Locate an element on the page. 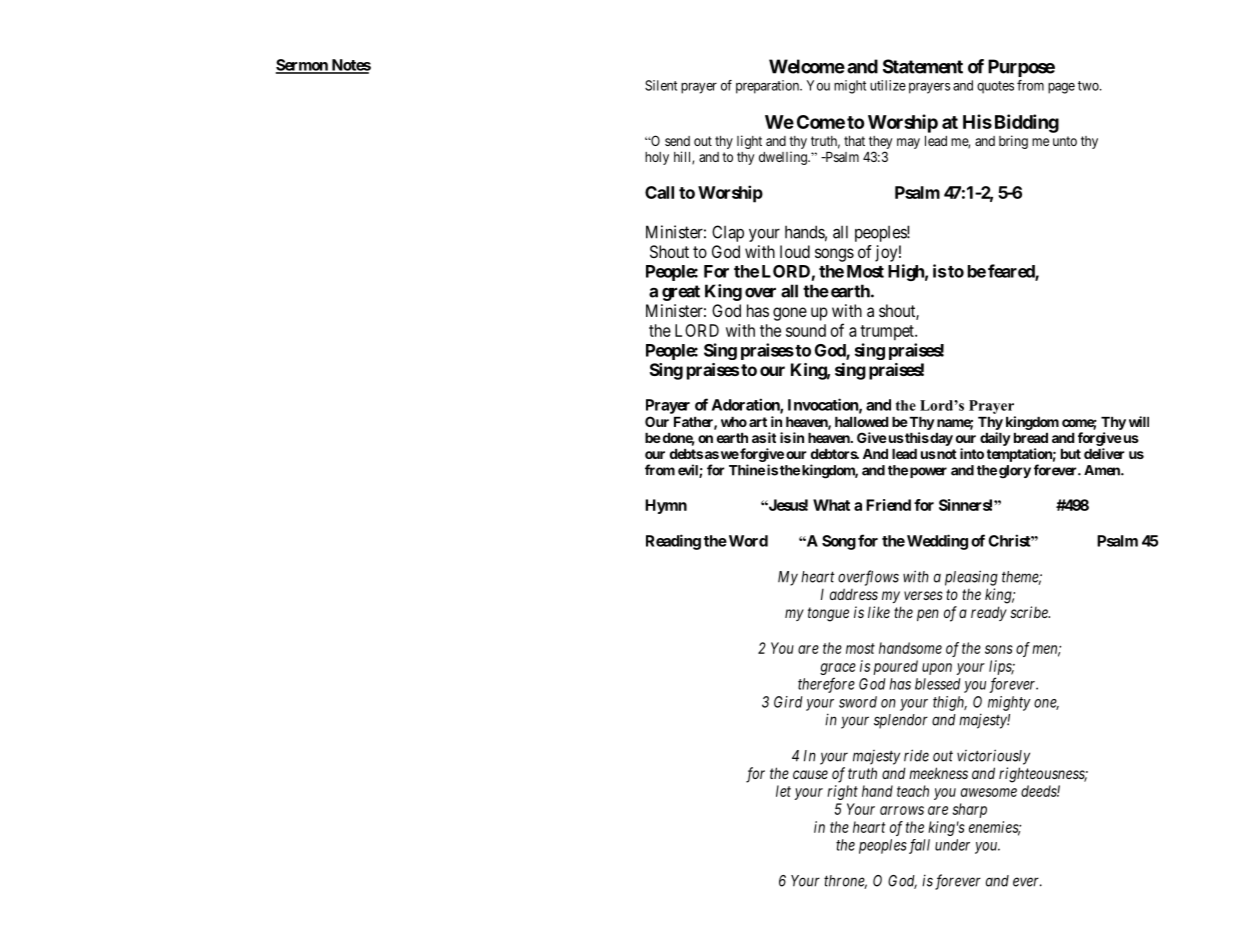 The width and height of the document is (1233, 952). but is located at coordinates (1071, 454).
